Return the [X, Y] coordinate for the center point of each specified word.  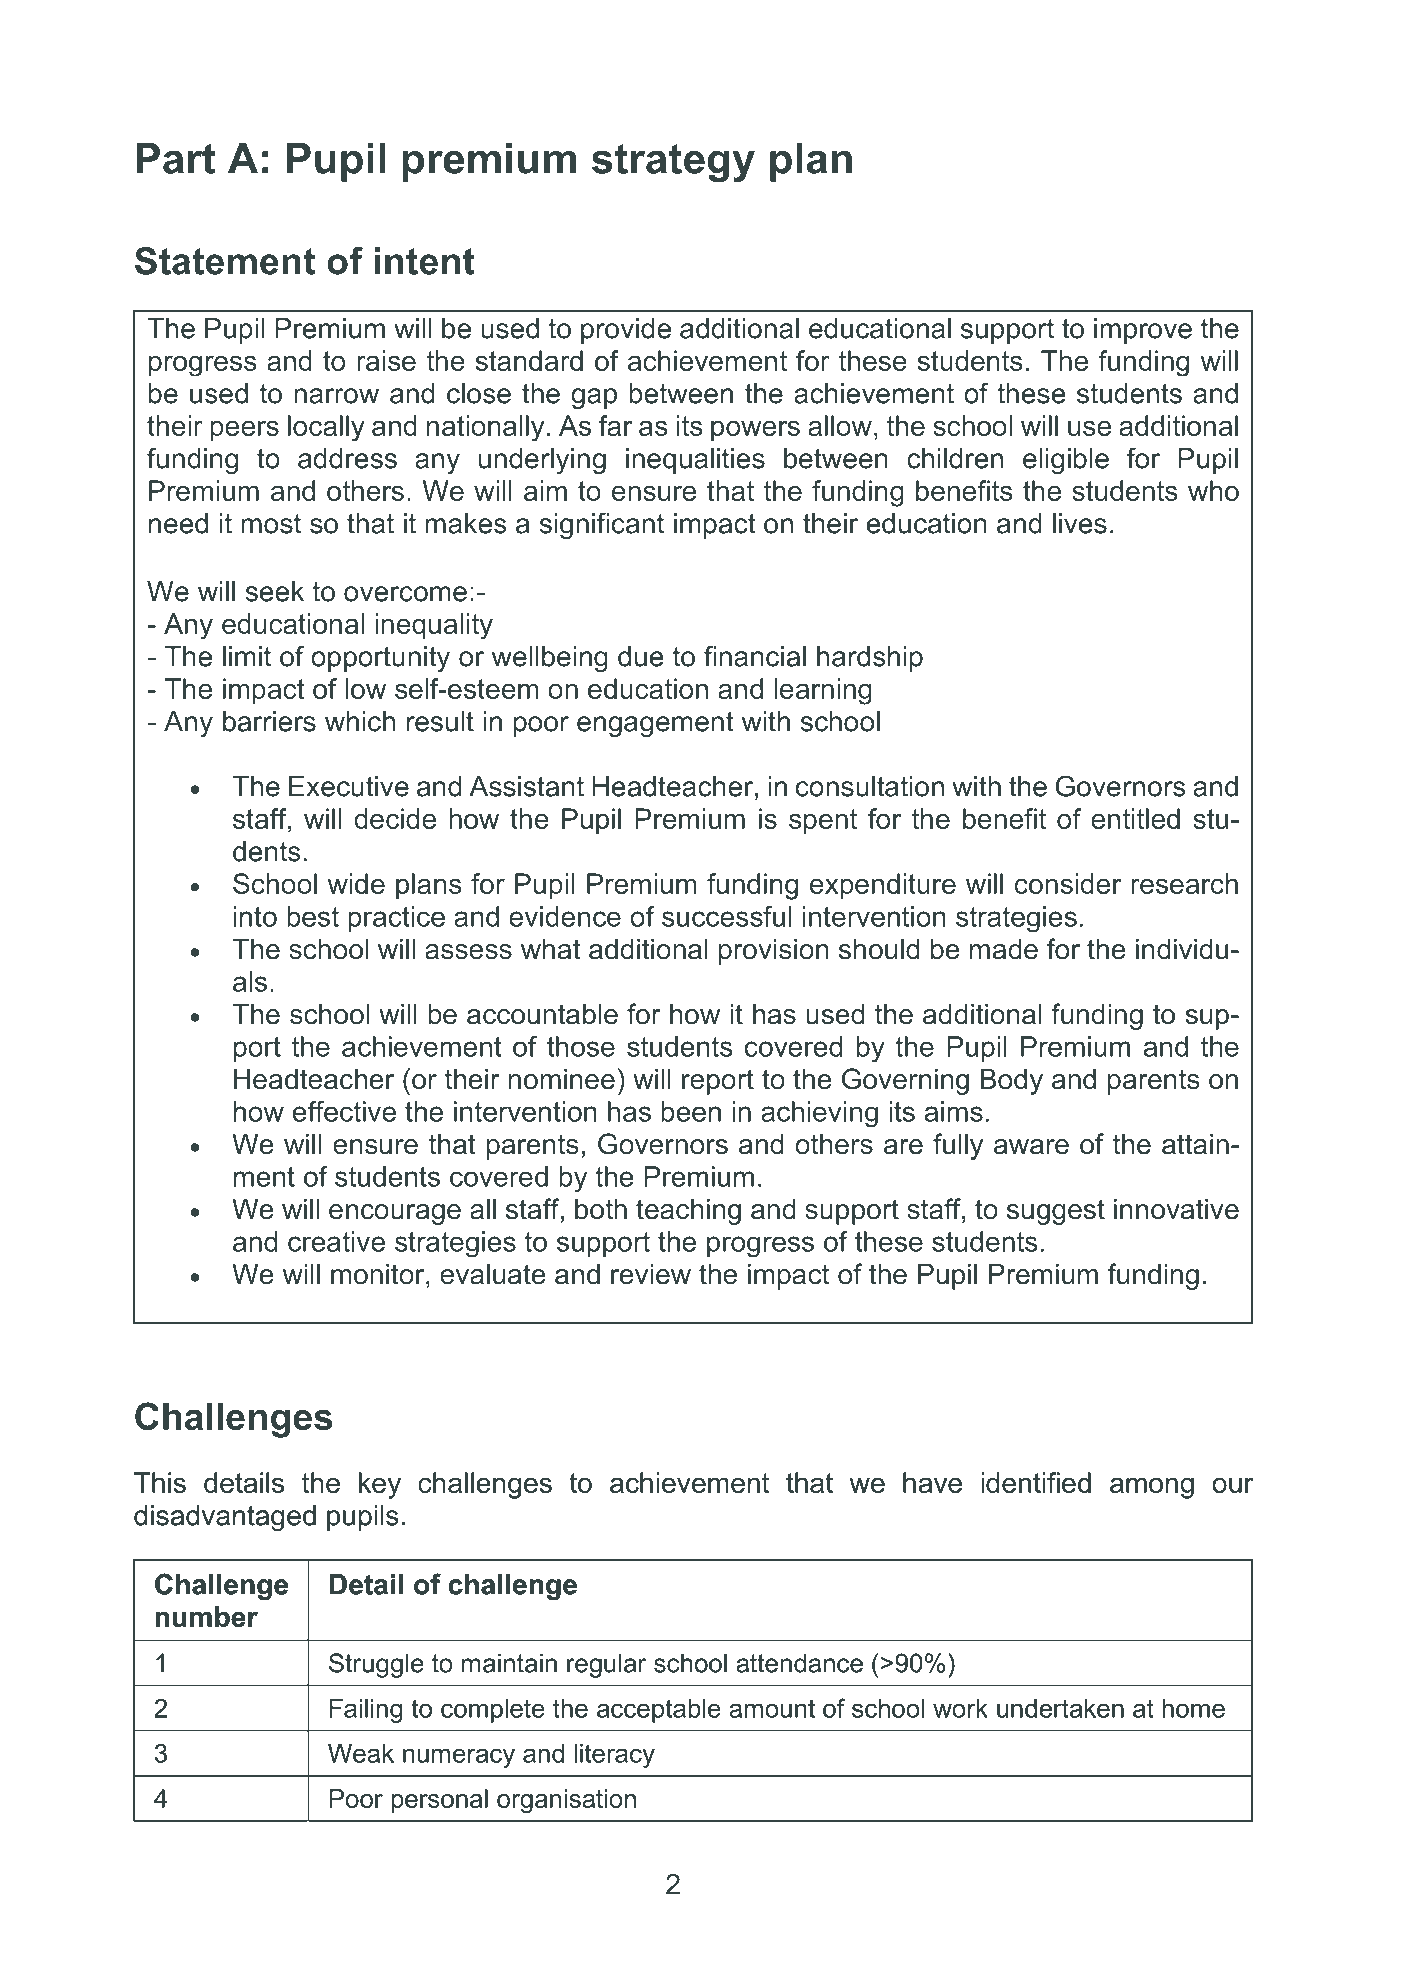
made [1004, 949]
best [313, 916]
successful [727, 916]
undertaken [1060, 1708]
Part [176, 158]
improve [1143, 331]
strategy [673, 163]
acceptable [659, 1711]
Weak [361, 1753]
